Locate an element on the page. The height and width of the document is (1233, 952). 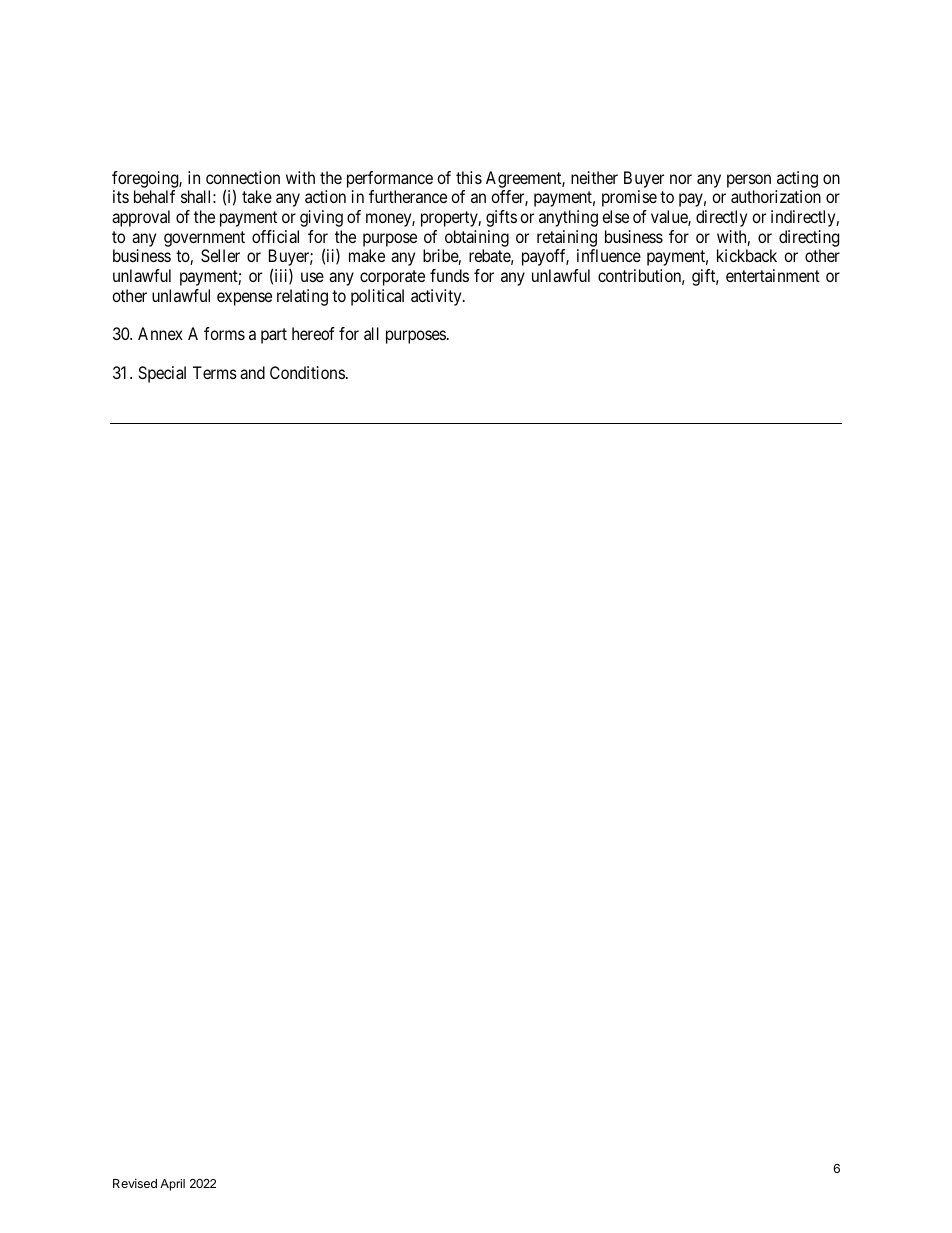
activity is located at coordinates (437, 297).
